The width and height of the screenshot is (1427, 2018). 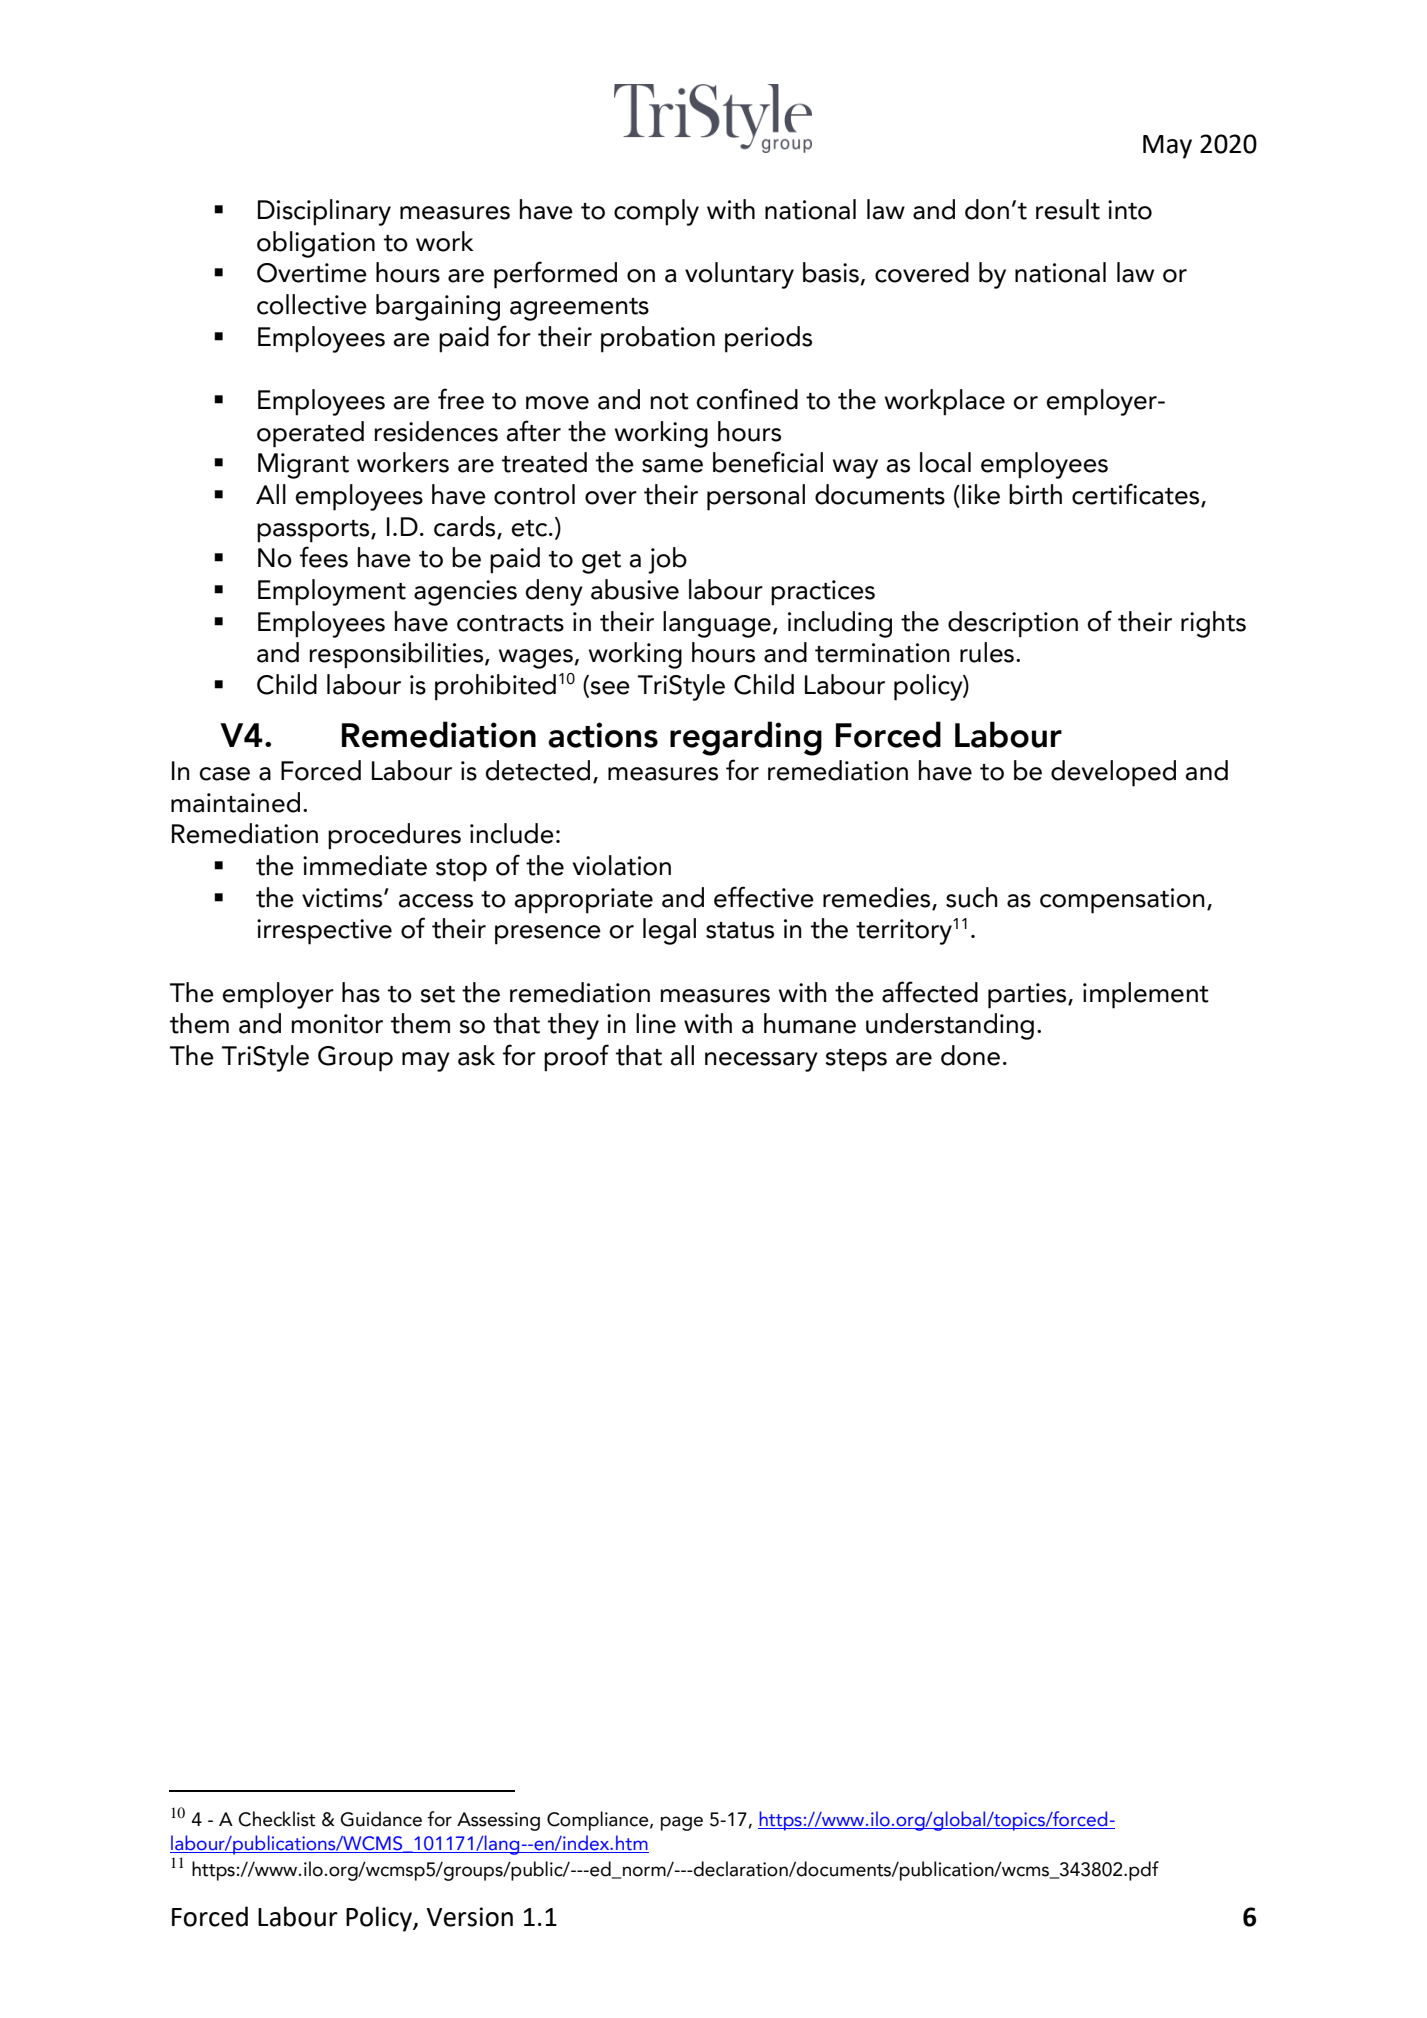 What do you see at coordinates (337, 1024) in the screenshot?
I see `monitor` at bounding box center [337, 1024].
